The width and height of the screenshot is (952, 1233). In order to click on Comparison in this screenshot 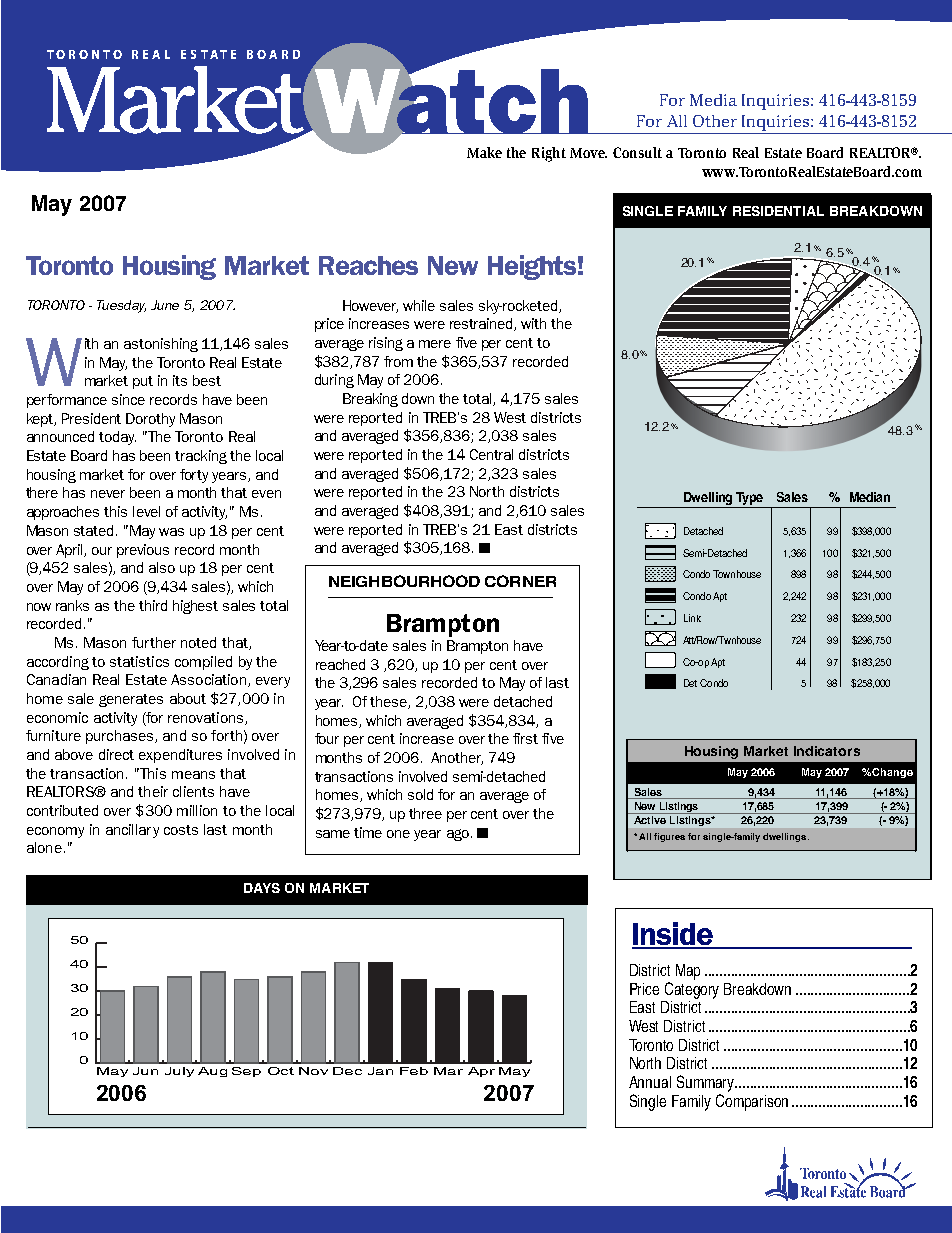, I will do `click(752, 1102)`.
